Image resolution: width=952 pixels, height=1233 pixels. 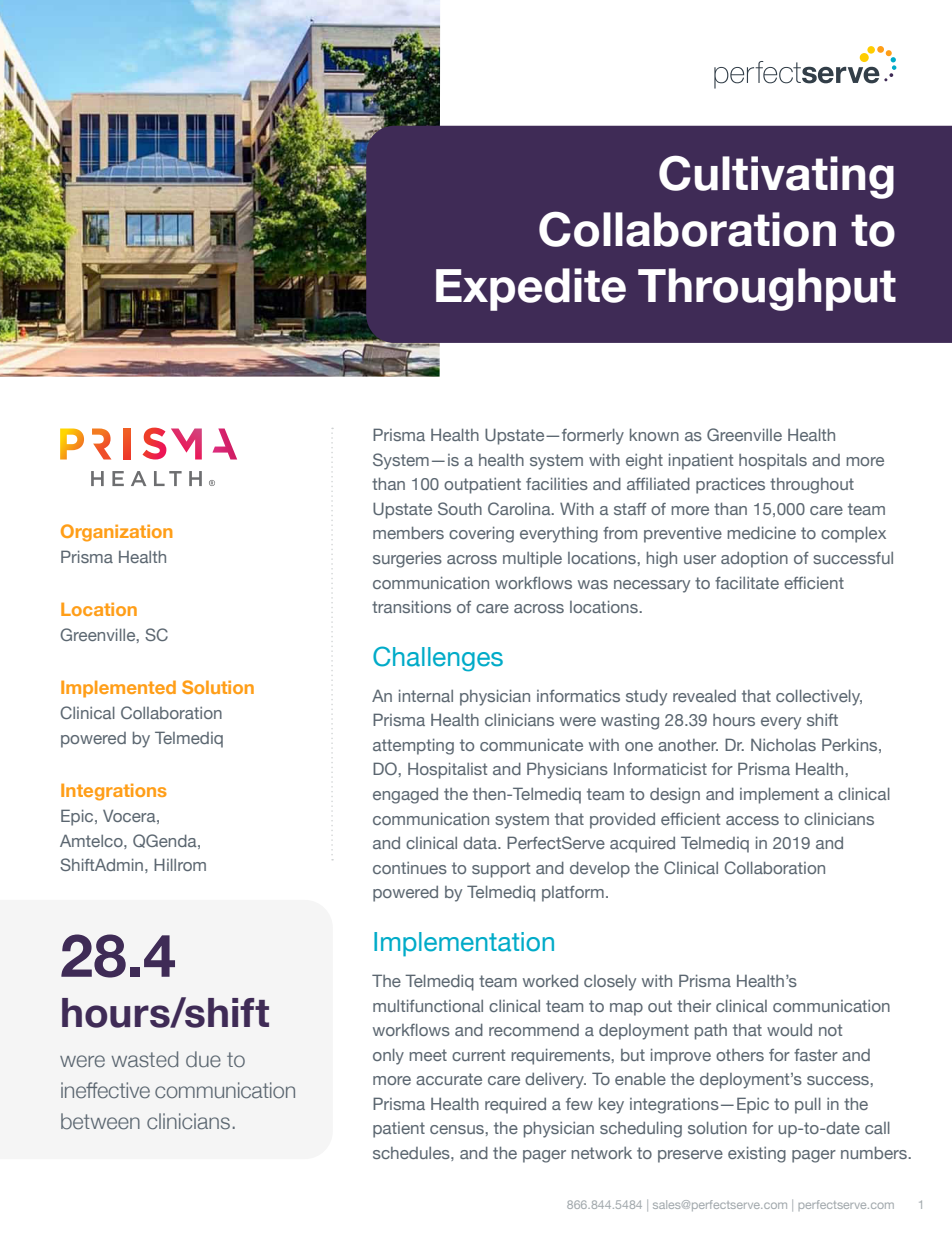 I want to click on continues, so click(x=410, y=868).
